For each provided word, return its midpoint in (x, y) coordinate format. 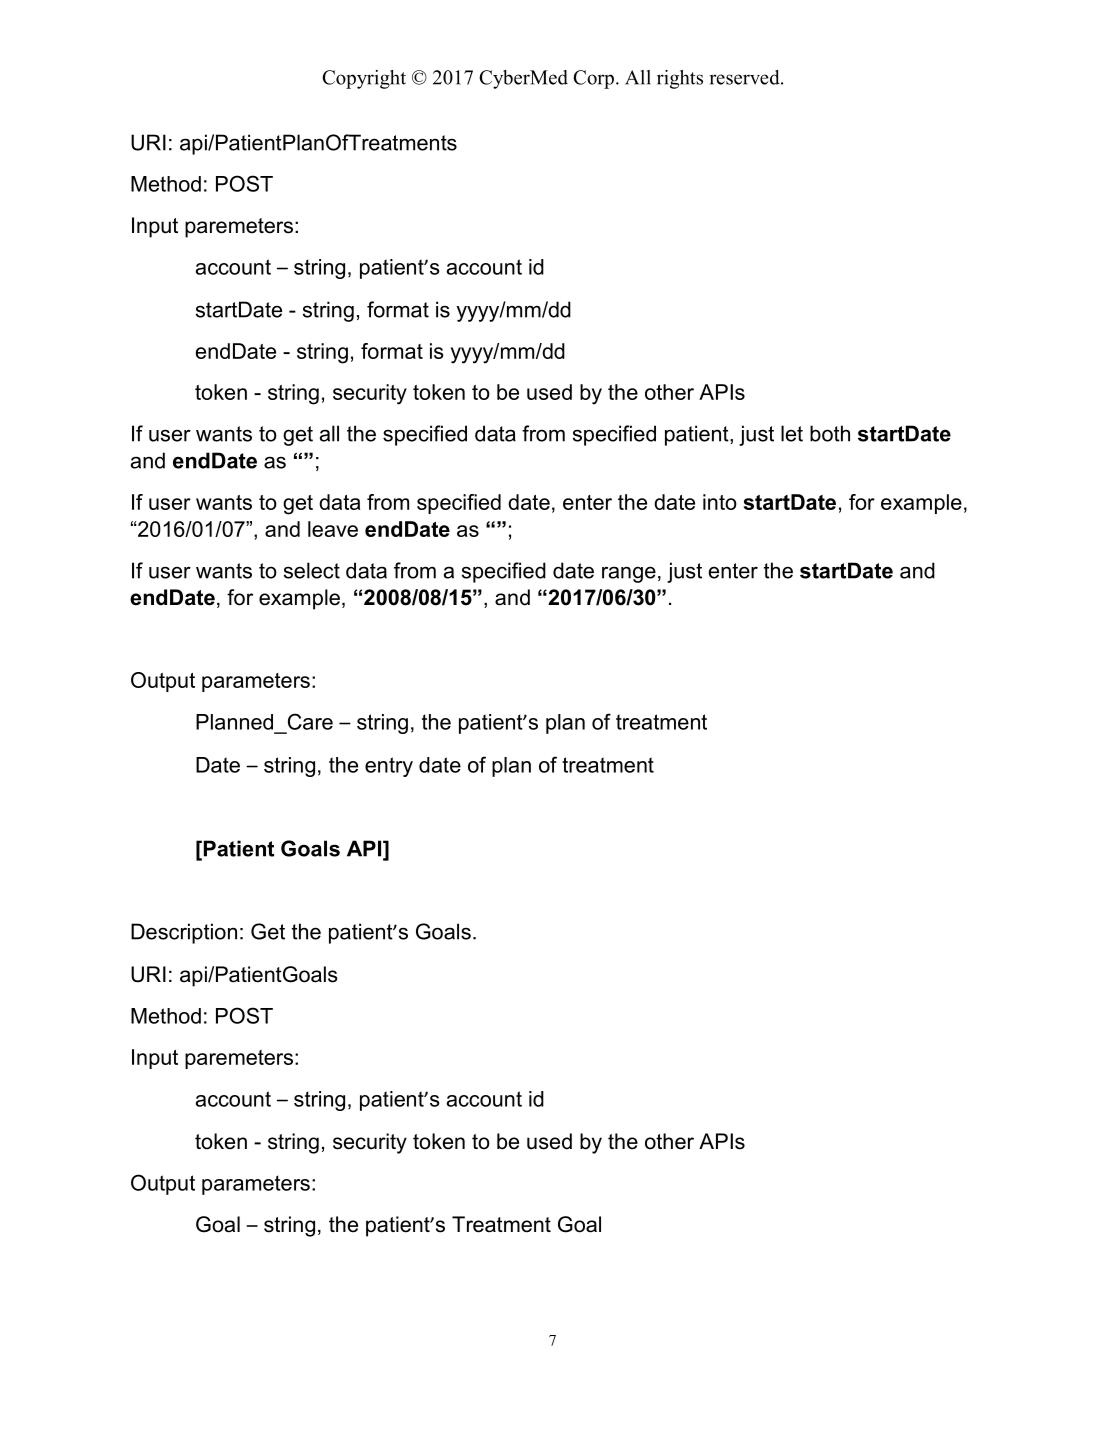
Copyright (364, 79)
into (720, 502)
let (792, 433)
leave (333, 529)
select (312, 570)
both (830, 433)
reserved (746, 77)
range (629, 574)
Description (184, 933)
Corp (593, 79)
